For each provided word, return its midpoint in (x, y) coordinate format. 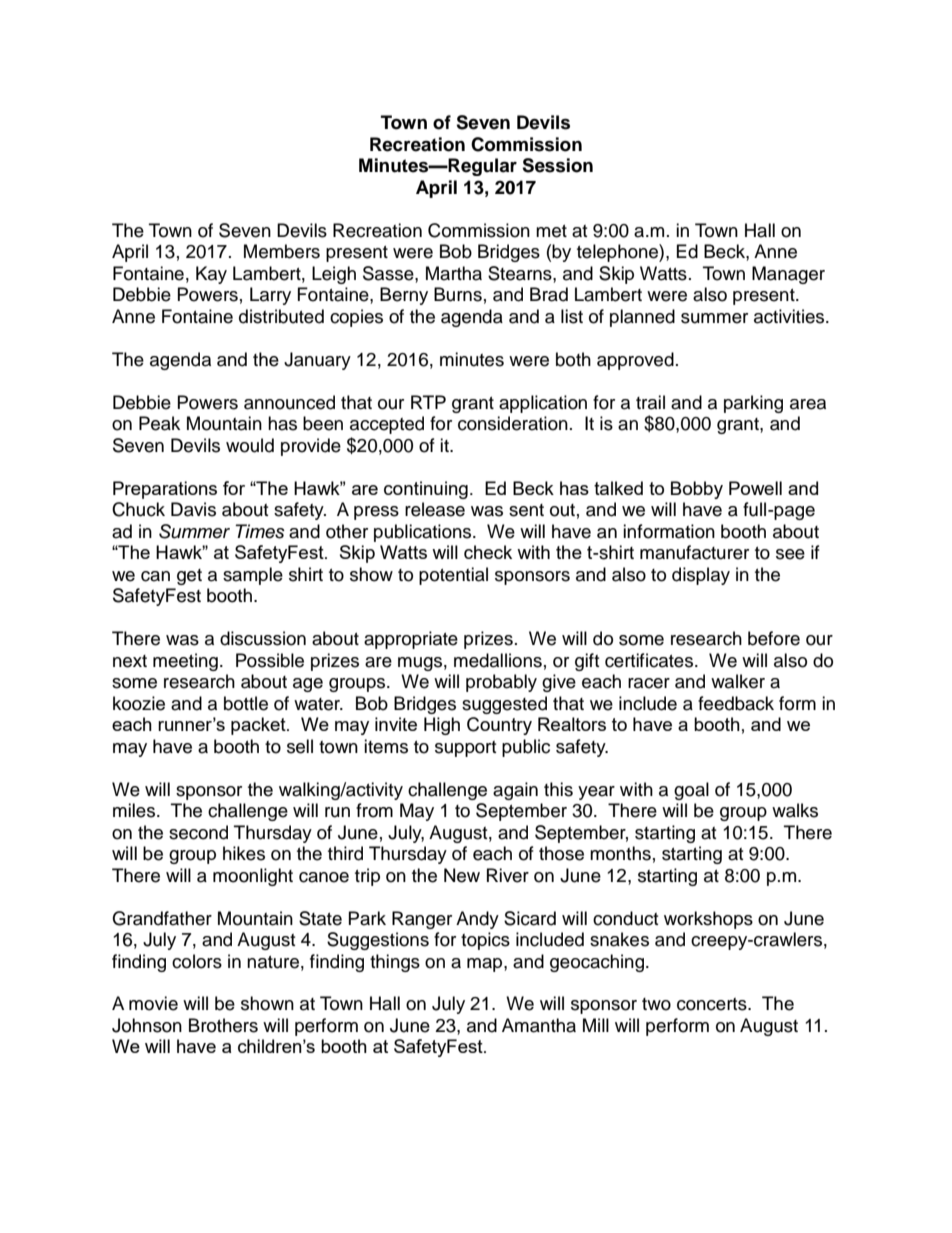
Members (282, 251)
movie (153, 1003)
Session (557, 165)
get (189, 577)
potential (453, 576)
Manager (788, 275)
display (701, 576)
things (395, 963)
